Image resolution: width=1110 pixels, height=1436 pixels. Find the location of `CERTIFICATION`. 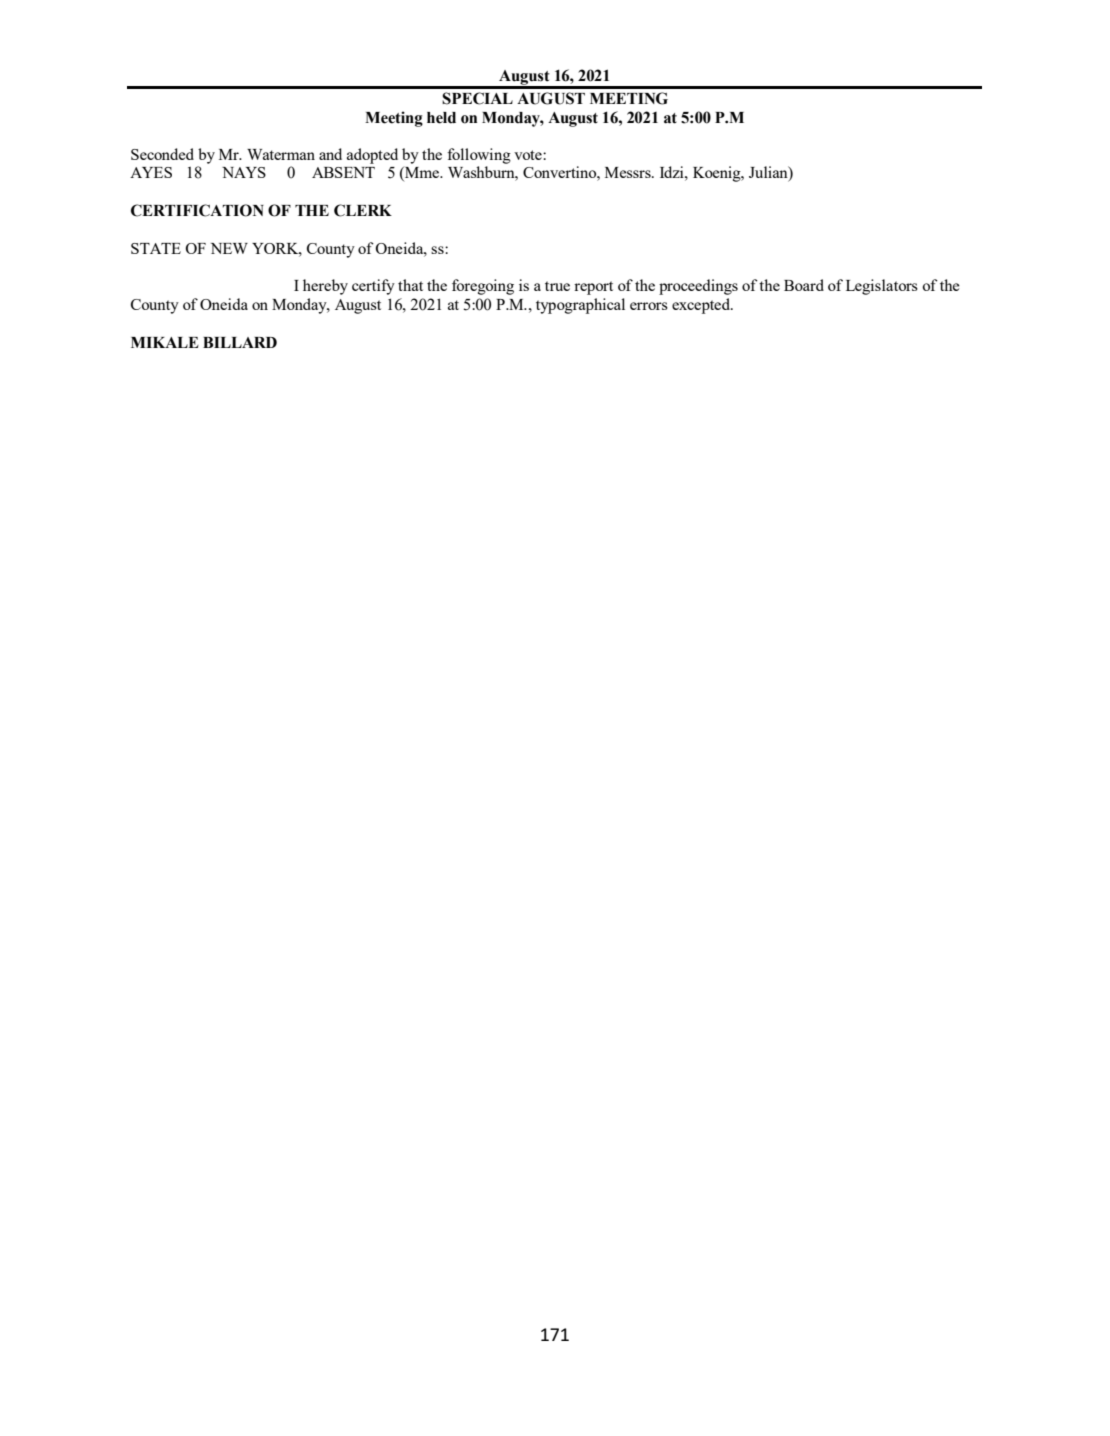

CERTIFICATION is located at coordinates (197, 210).
